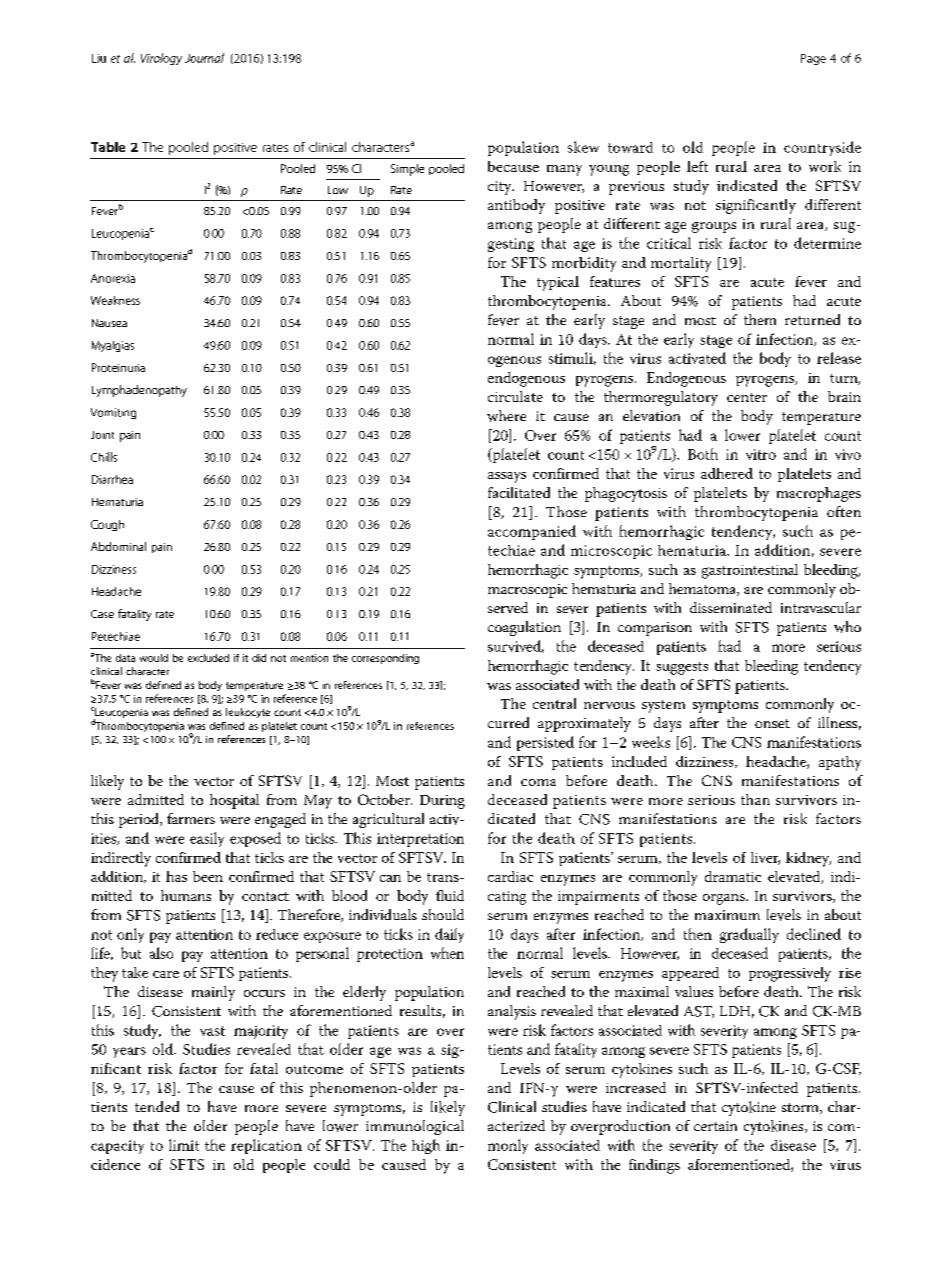 Image resolution: width=952 pixels, height=1265 pixels. What do you see at coordinates (407, 170) in the page?
I see `Simple` at bounding box center [407, 170].
